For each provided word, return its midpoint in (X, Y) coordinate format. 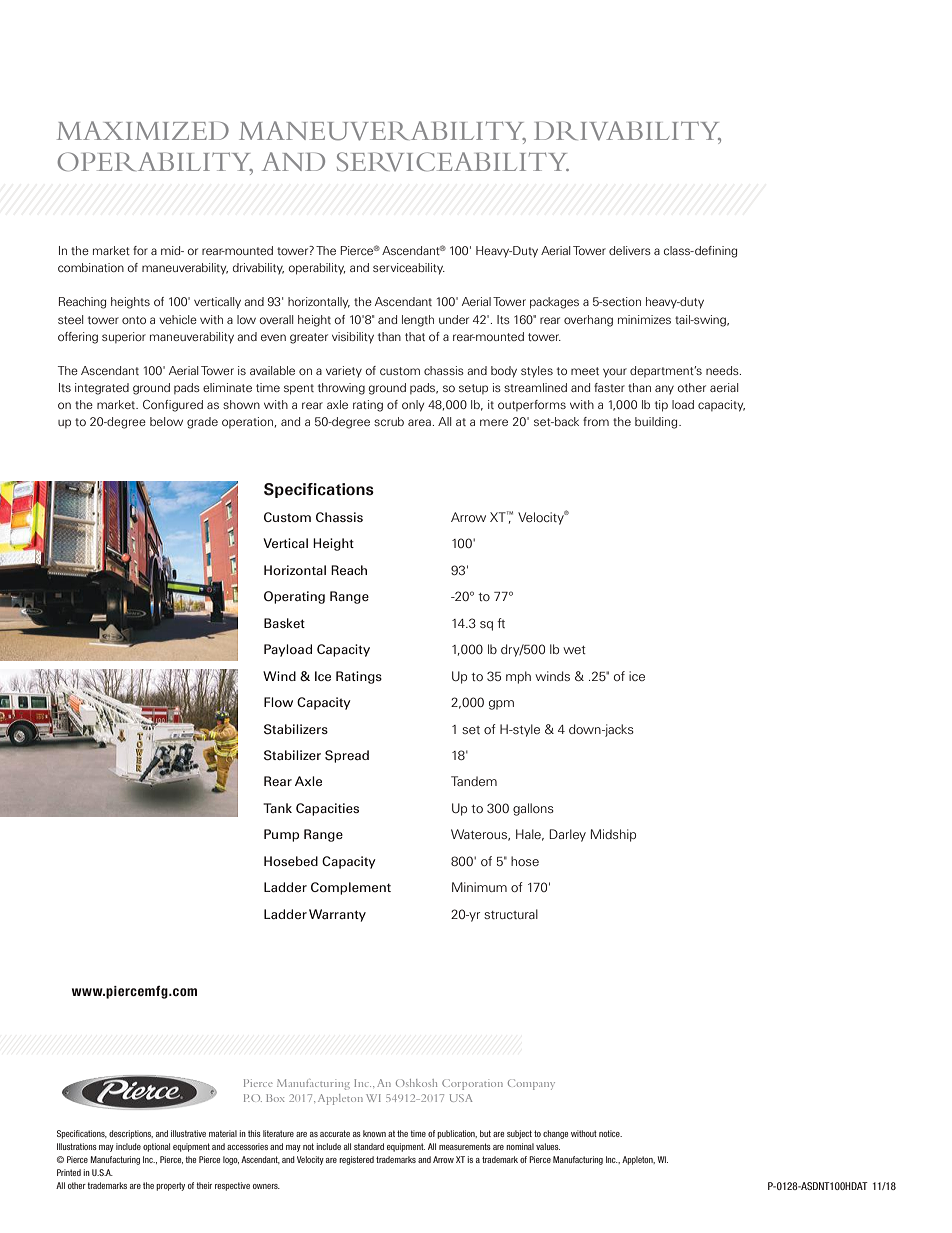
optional (156, 1147)
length (418, 321)
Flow (278, 702)
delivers (630, 250)
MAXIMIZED (143, 130)
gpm (501, 705)
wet (574, 650)
